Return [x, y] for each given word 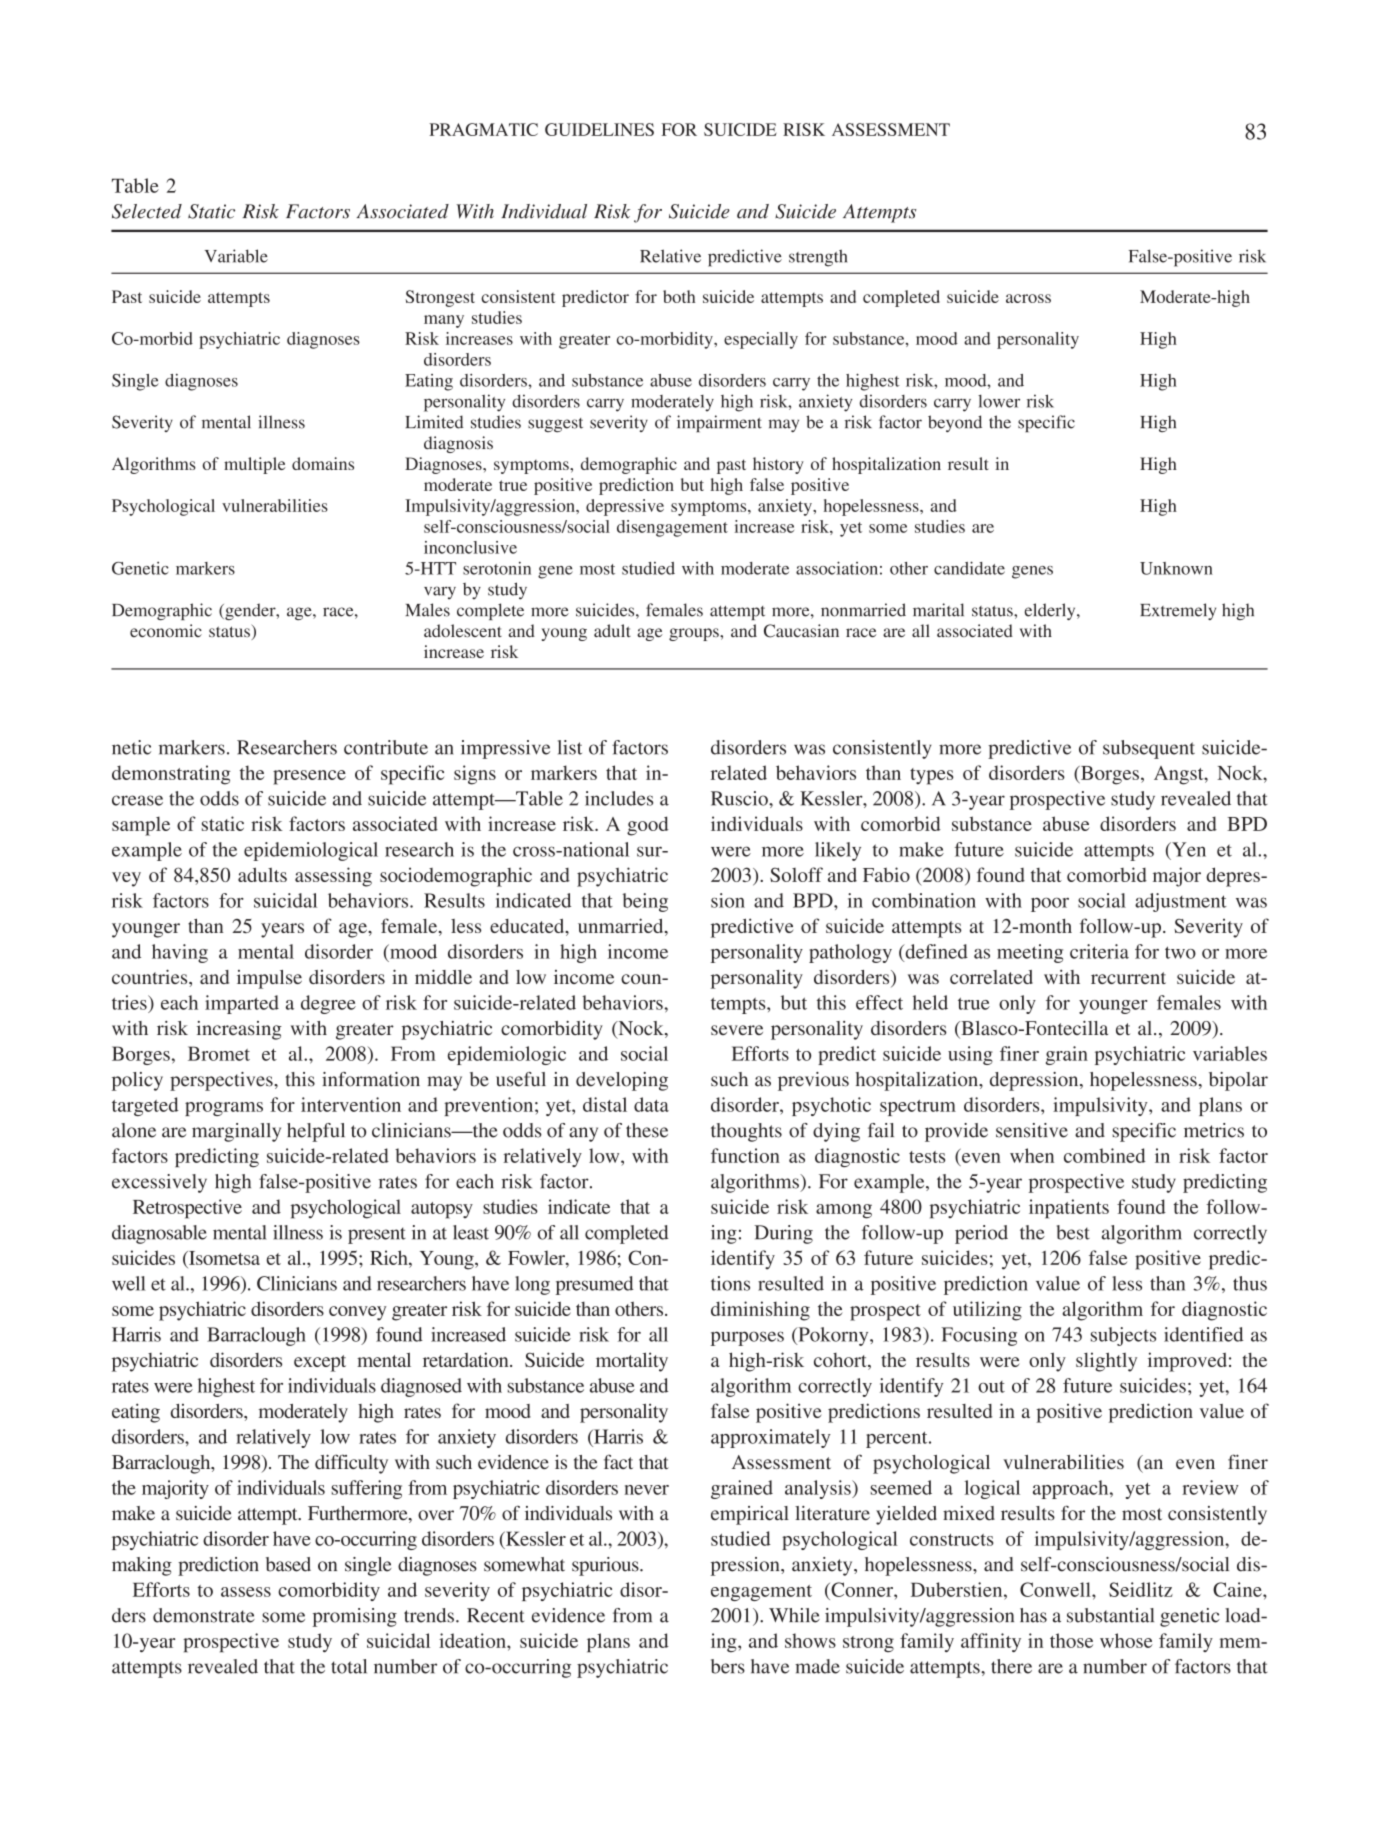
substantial [1110, 1615]
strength [818, 258]
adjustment [1181, 902]
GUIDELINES [599, 129]
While [794, 1615]
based [288, 1564]
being [645, 902]
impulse [269, 979]
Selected [147, 211]
